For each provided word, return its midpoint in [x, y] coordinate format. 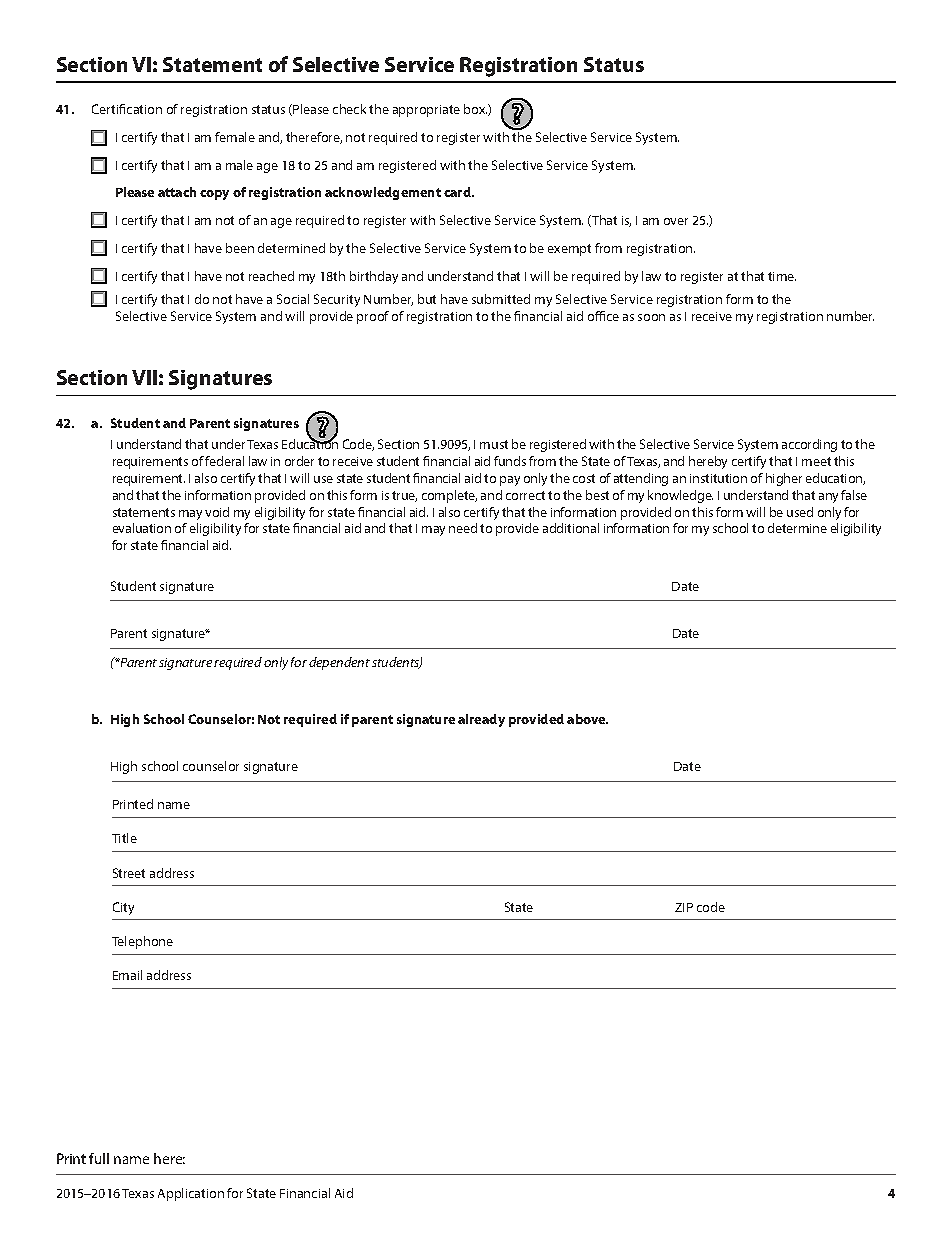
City [123, 908]
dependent [339, 663]
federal [224, 461]
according [809, 445]
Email [127, 975]
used [800, 512]
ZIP [684, 907]
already [481, 720]
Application [191, 1194]
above [587, 719]
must [494, 444]
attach [177, 192]
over [676, 221]
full [99, 1158]
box [475, 109]
